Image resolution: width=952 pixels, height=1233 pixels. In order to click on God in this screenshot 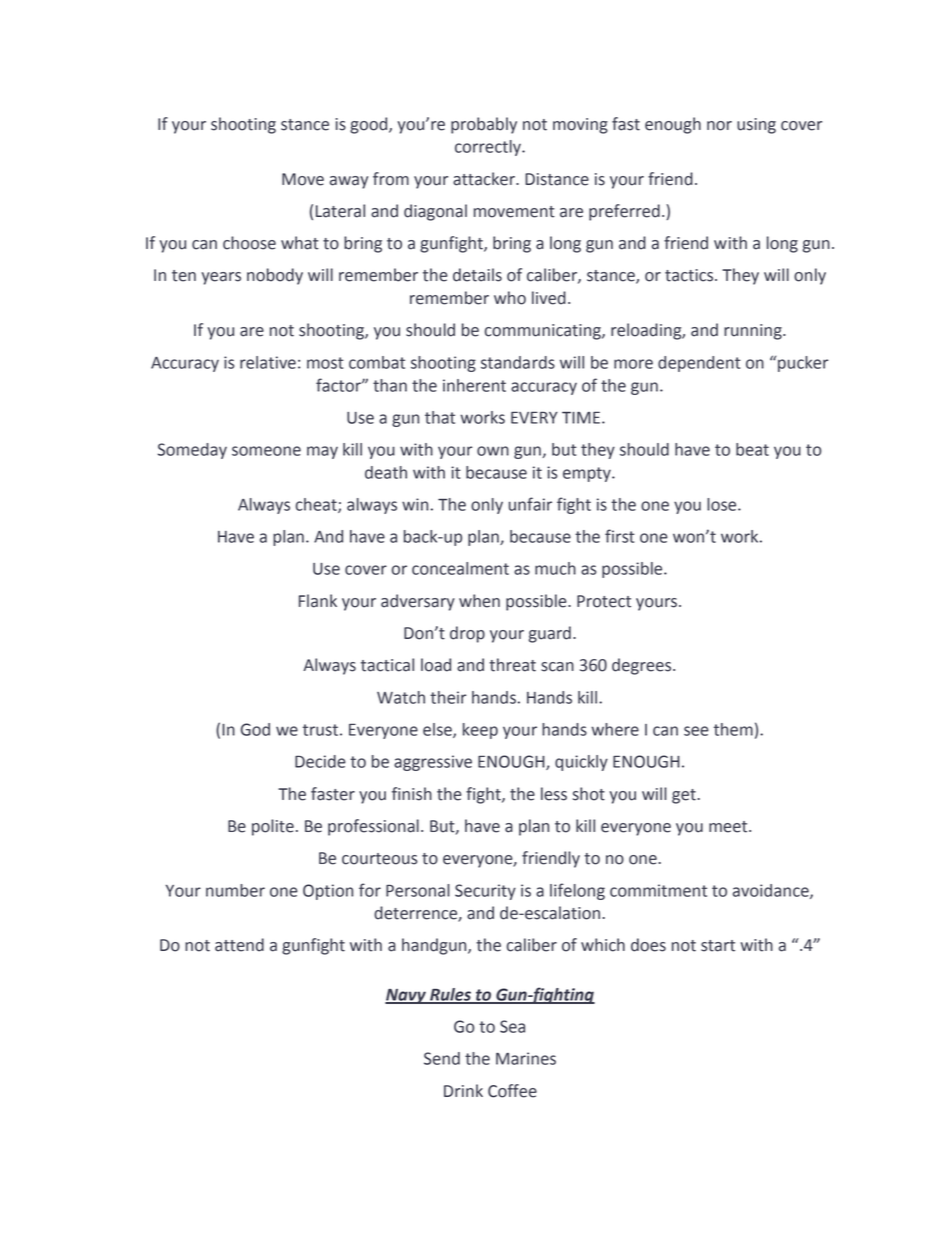, I will do `click(255, 729)`.
